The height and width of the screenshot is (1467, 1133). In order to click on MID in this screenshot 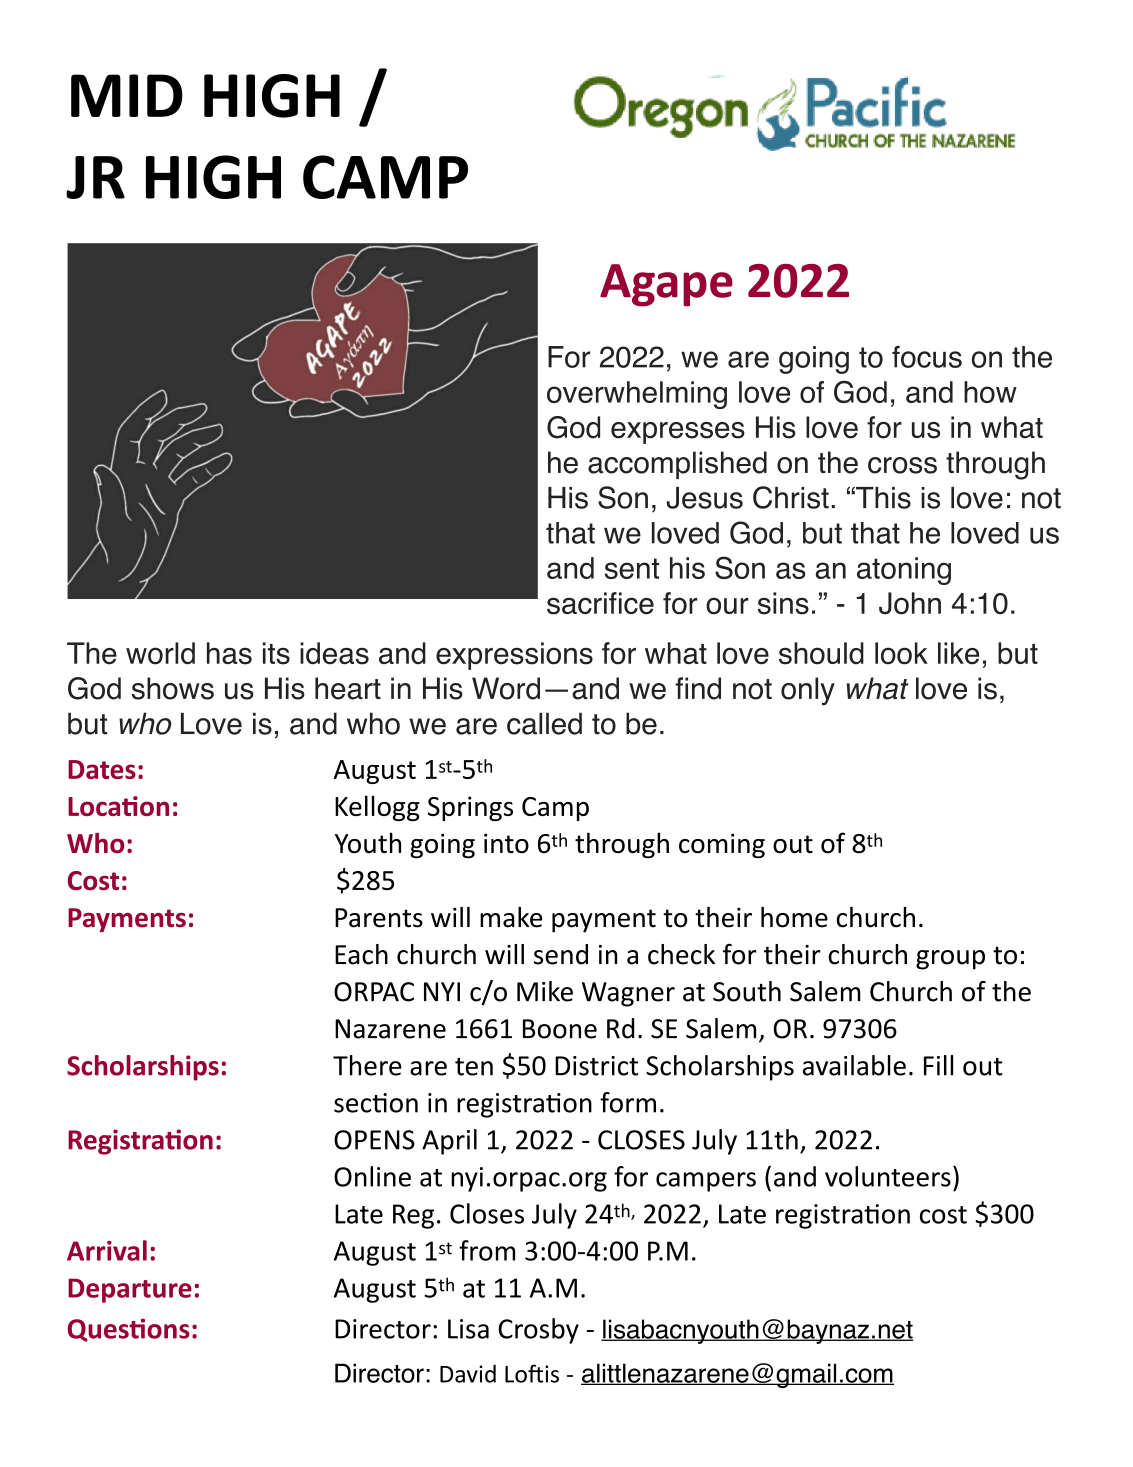, I will do `click(127, 95)`.
